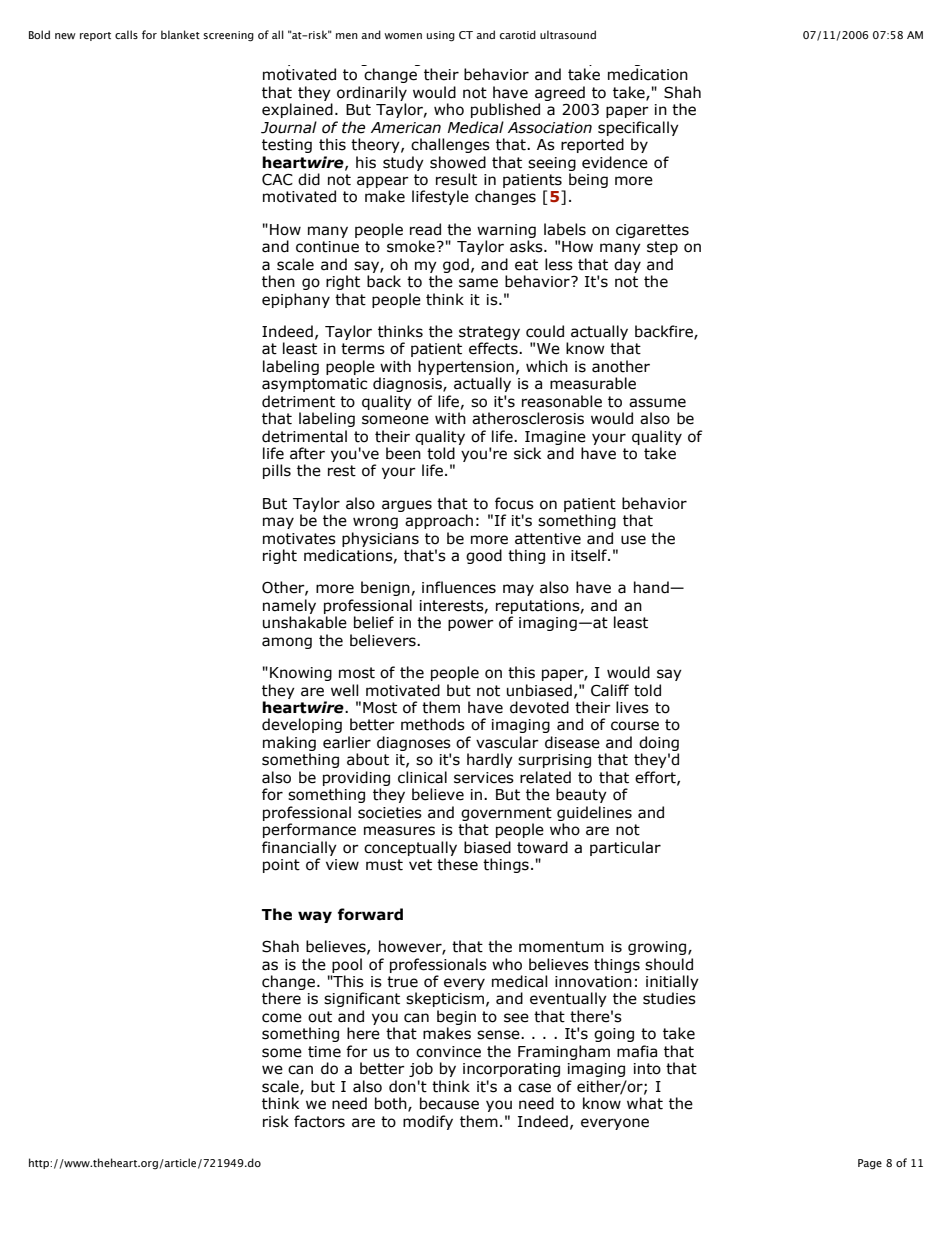  I want to click on hand, so click(652, 587).
